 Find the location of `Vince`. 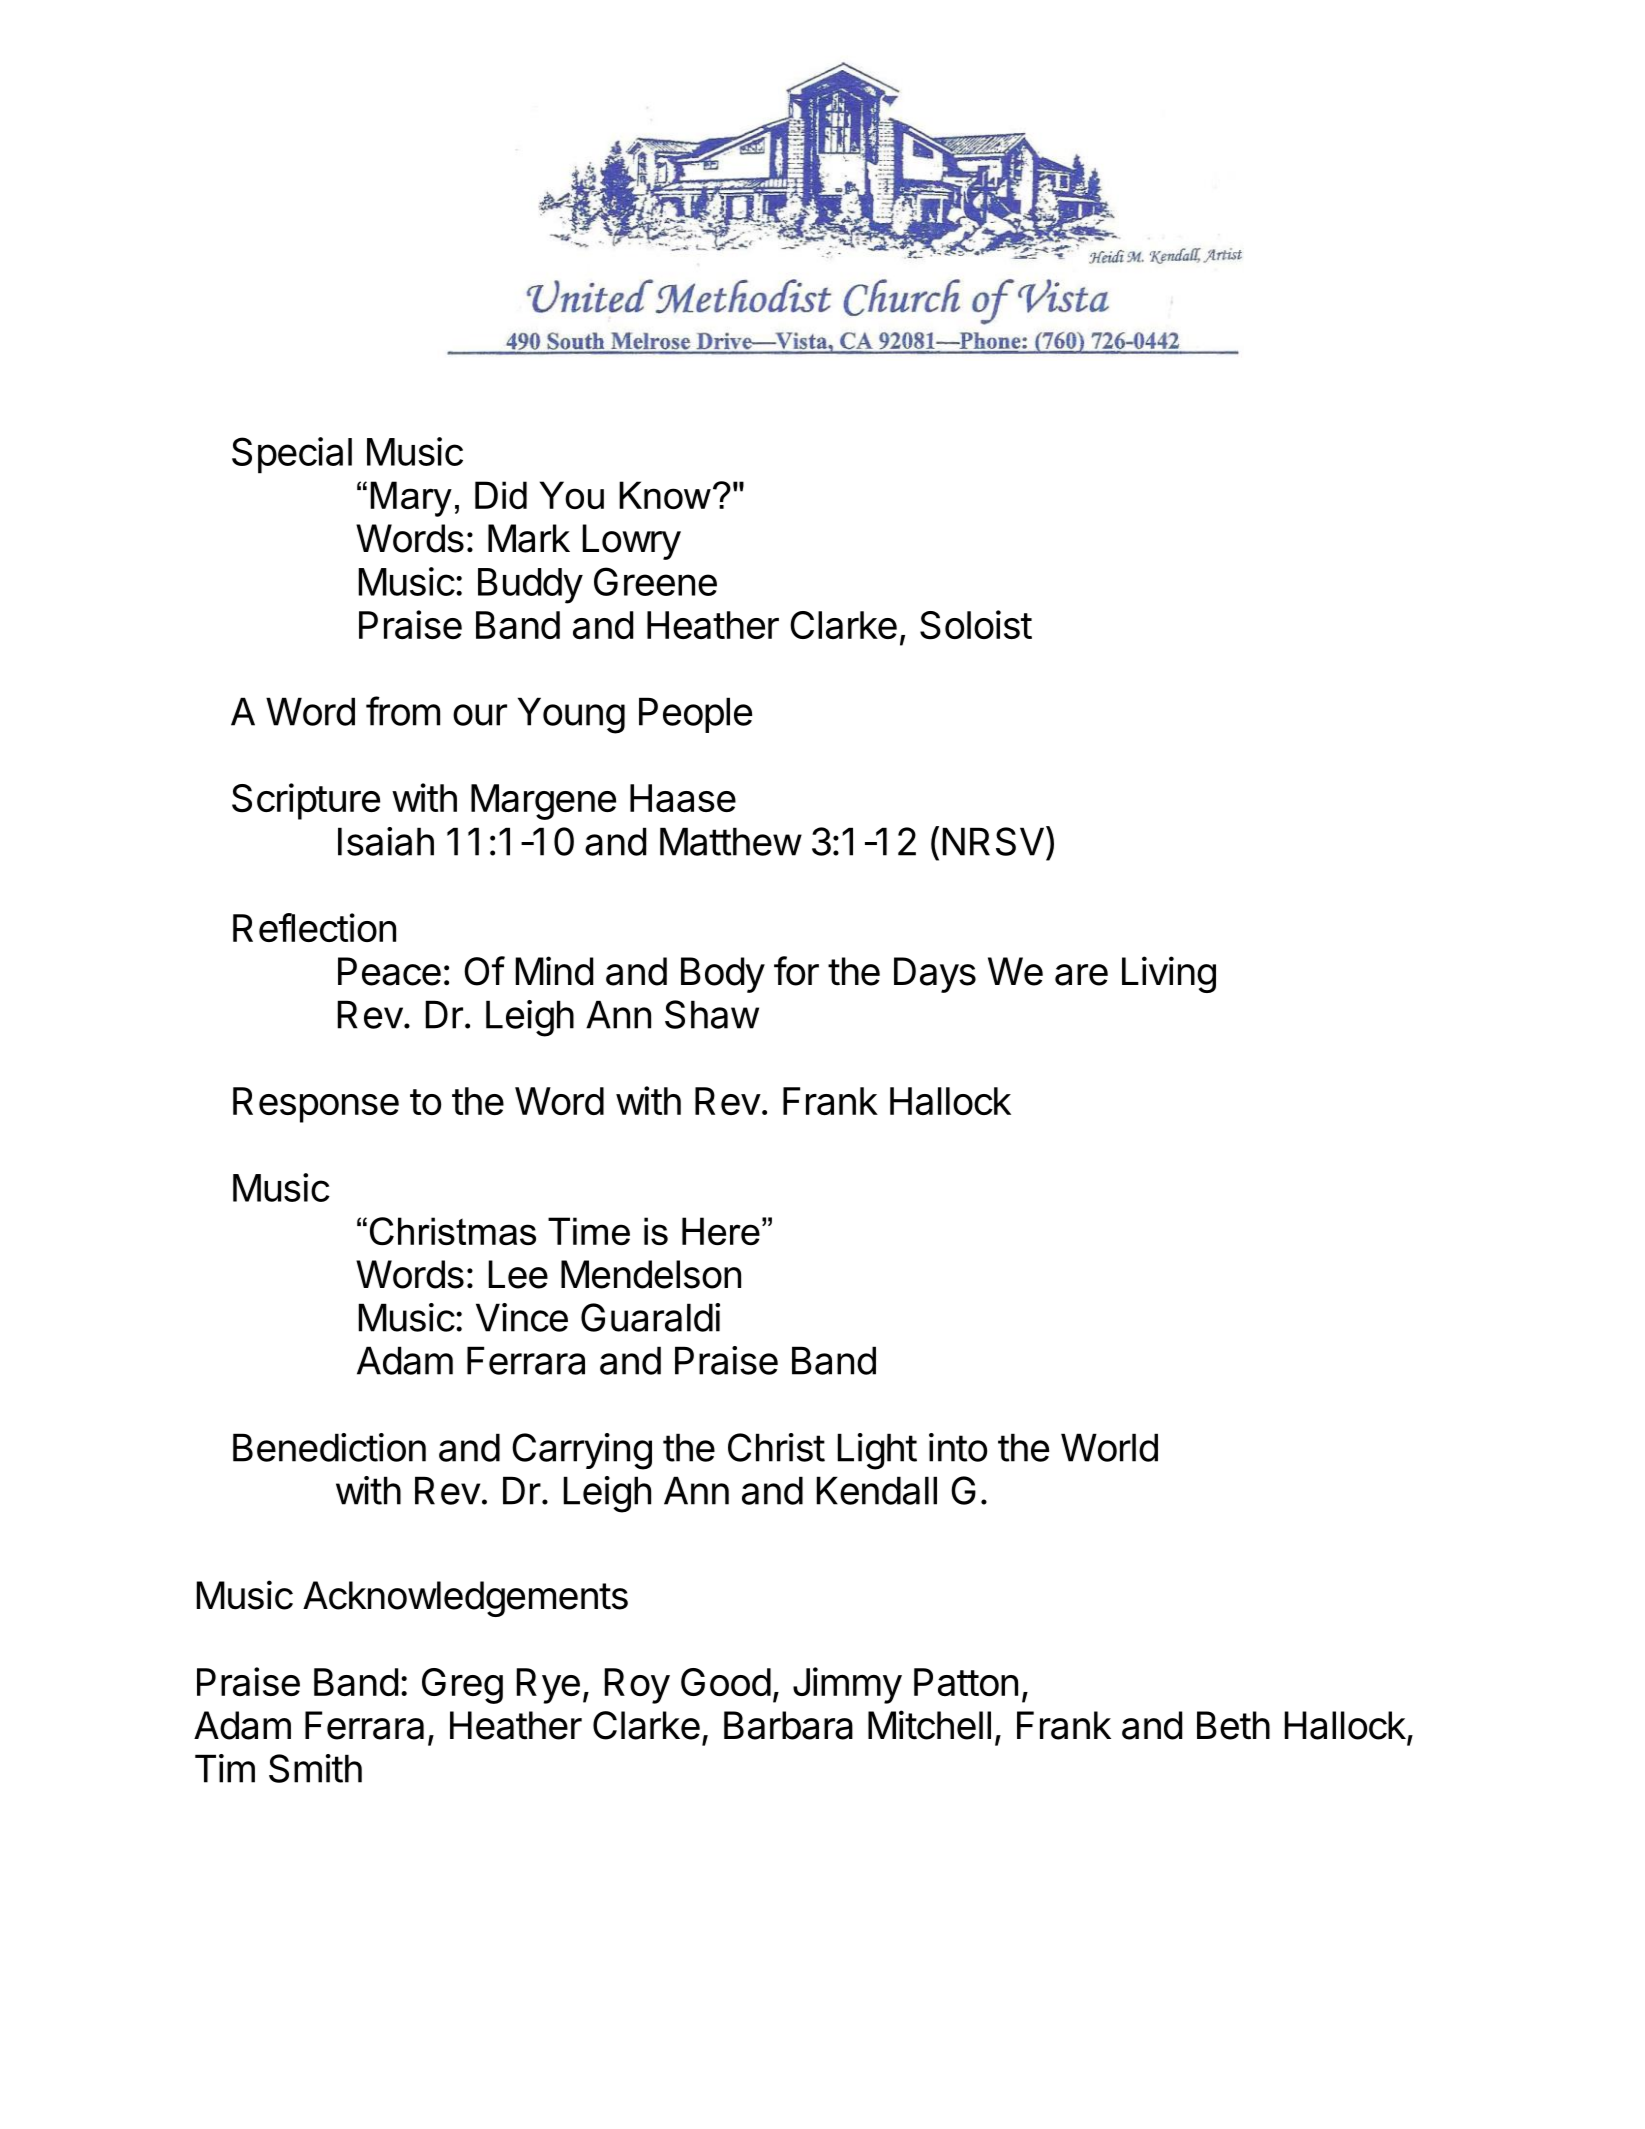

Vince is located at coordinates (522, 1317).
